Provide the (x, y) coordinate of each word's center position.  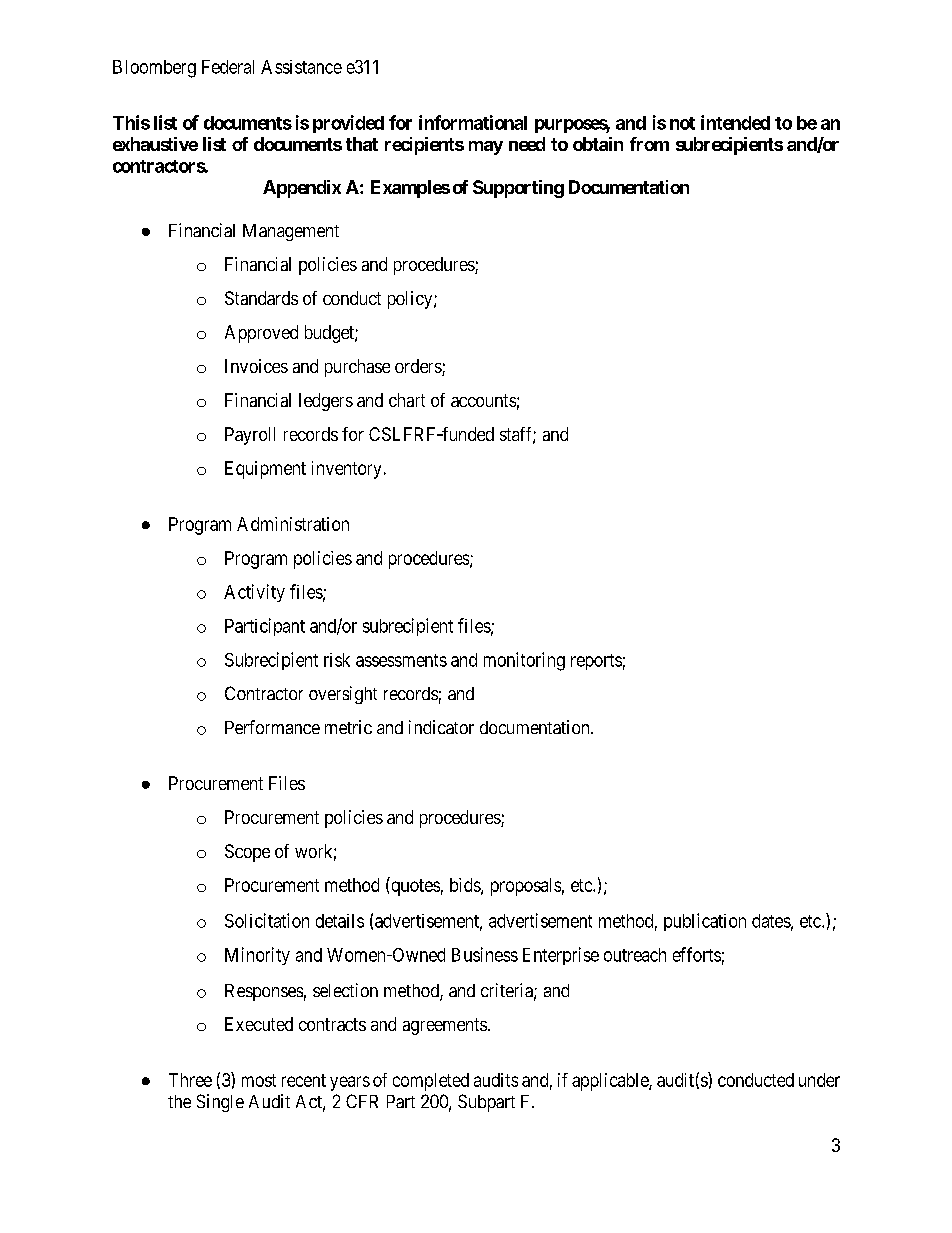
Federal (228, 67)
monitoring (524, 661)
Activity (254, 593)
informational (473, 122)
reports (596, 662)
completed (431, 1082)
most (259, 1080)
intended (735, 122)
